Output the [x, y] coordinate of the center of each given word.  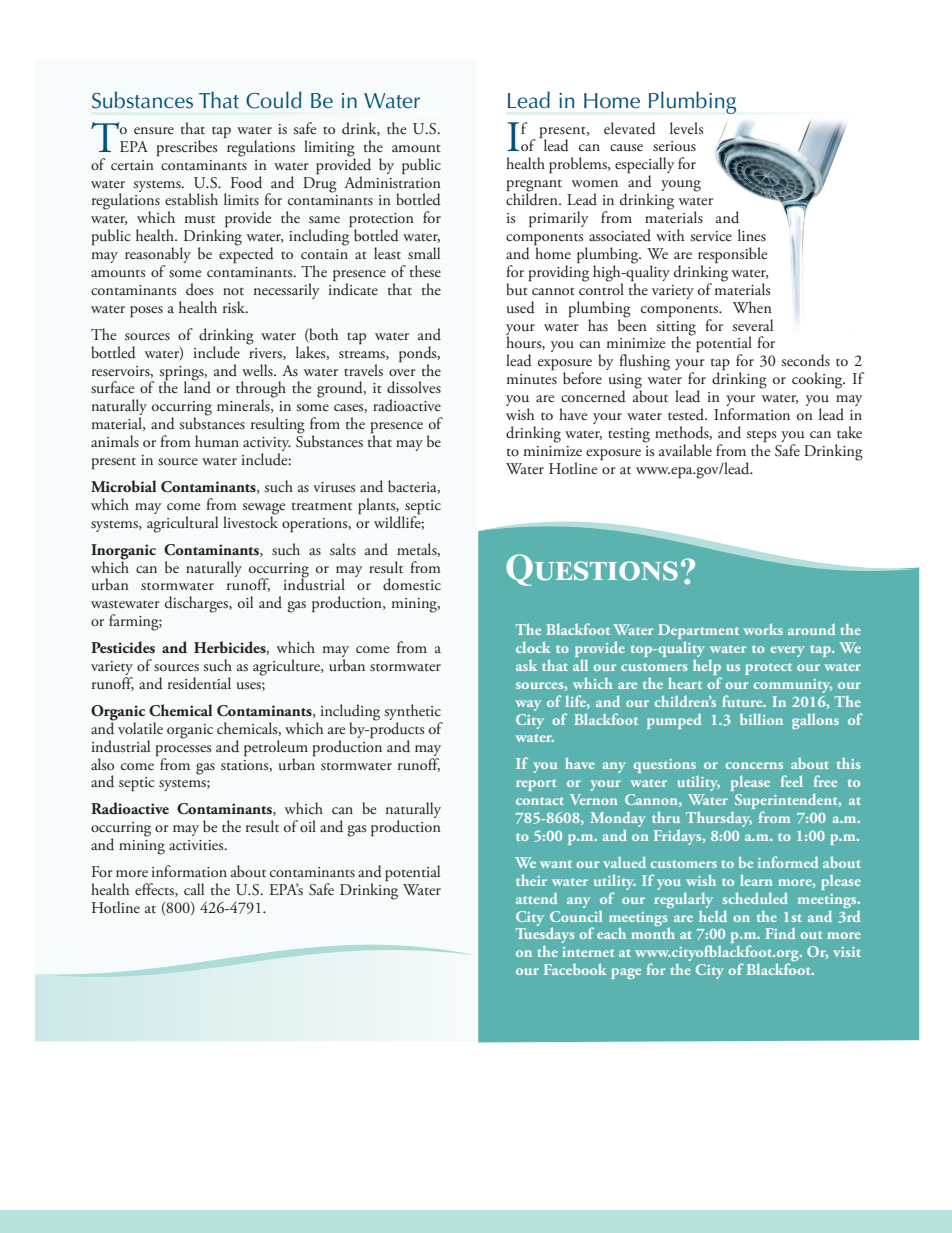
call [194, 889]
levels [686, 128]
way [528, 705]
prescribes [187, 148]
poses [146, 311]
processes [183, 750]
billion [761, 719]
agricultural [182, 524]
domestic [412, 584]
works [763, 629]
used [521, 307]
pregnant [534, 186]
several [752, 325]
